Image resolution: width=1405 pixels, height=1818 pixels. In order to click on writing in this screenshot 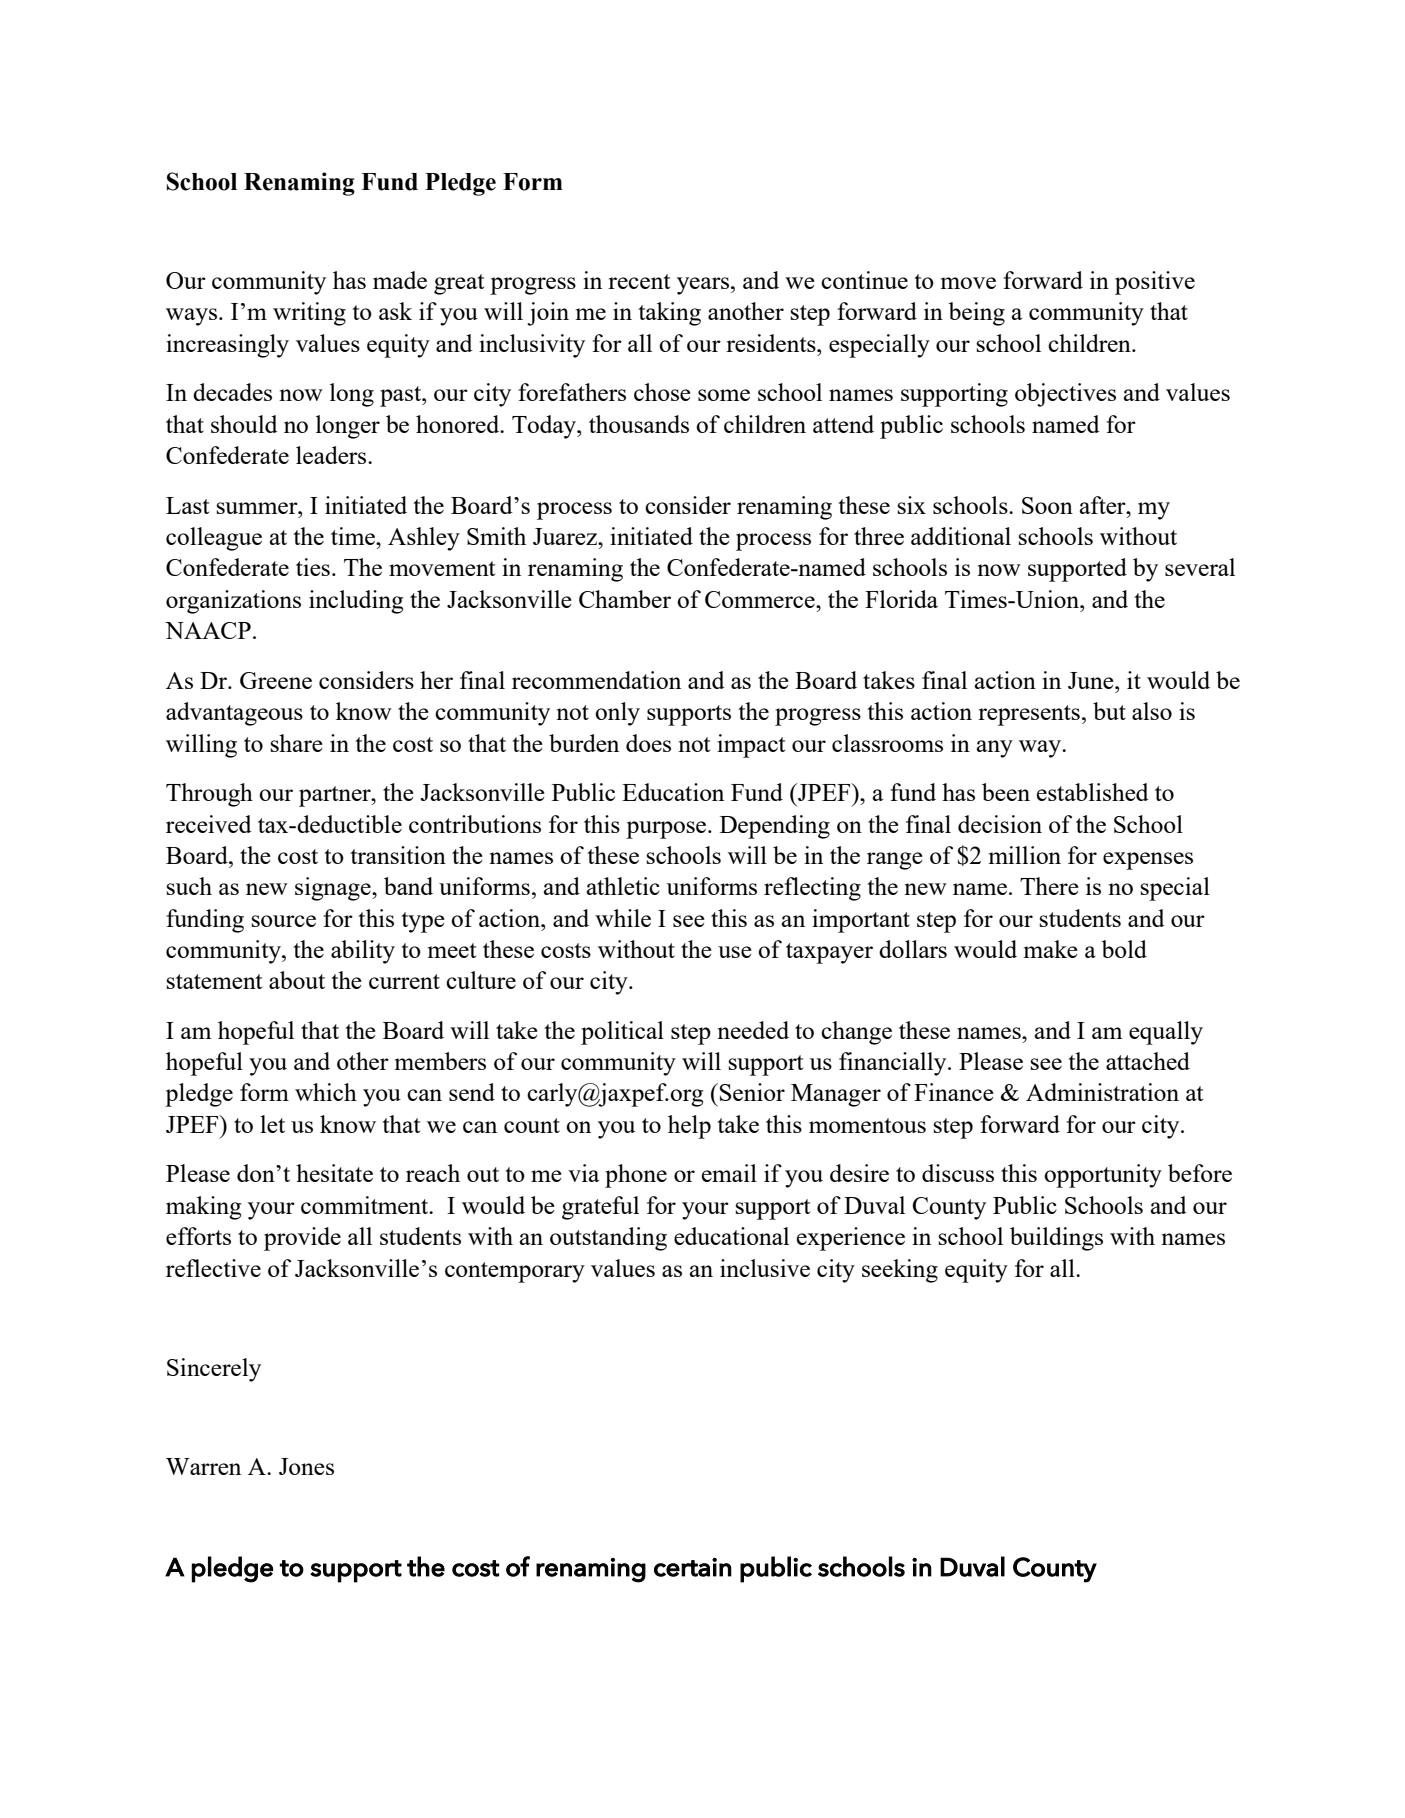, I will do `click(309, 314)`.
